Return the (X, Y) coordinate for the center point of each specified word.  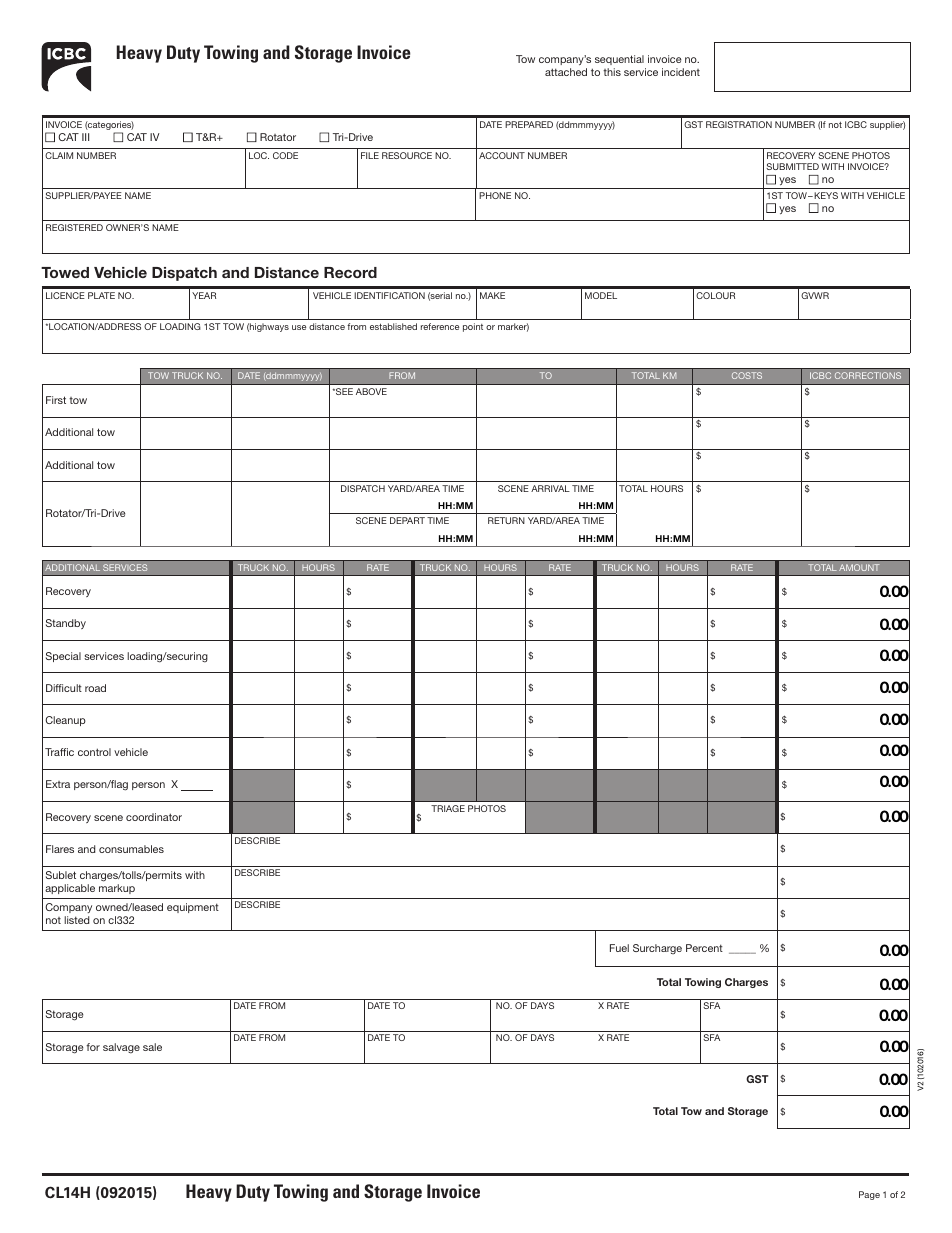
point (473, 327)
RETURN (506, 520)
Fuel (619, 948)
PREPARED (529, 124)
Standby (66, 624)
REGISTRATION (739, 124)
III (85, 137)
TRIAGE (448, 808)
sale (152, 1047)
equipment (193, 908)
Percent (704, 948)
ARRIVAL (550, 488)
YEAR (204, 295)
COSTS (747, 375)
